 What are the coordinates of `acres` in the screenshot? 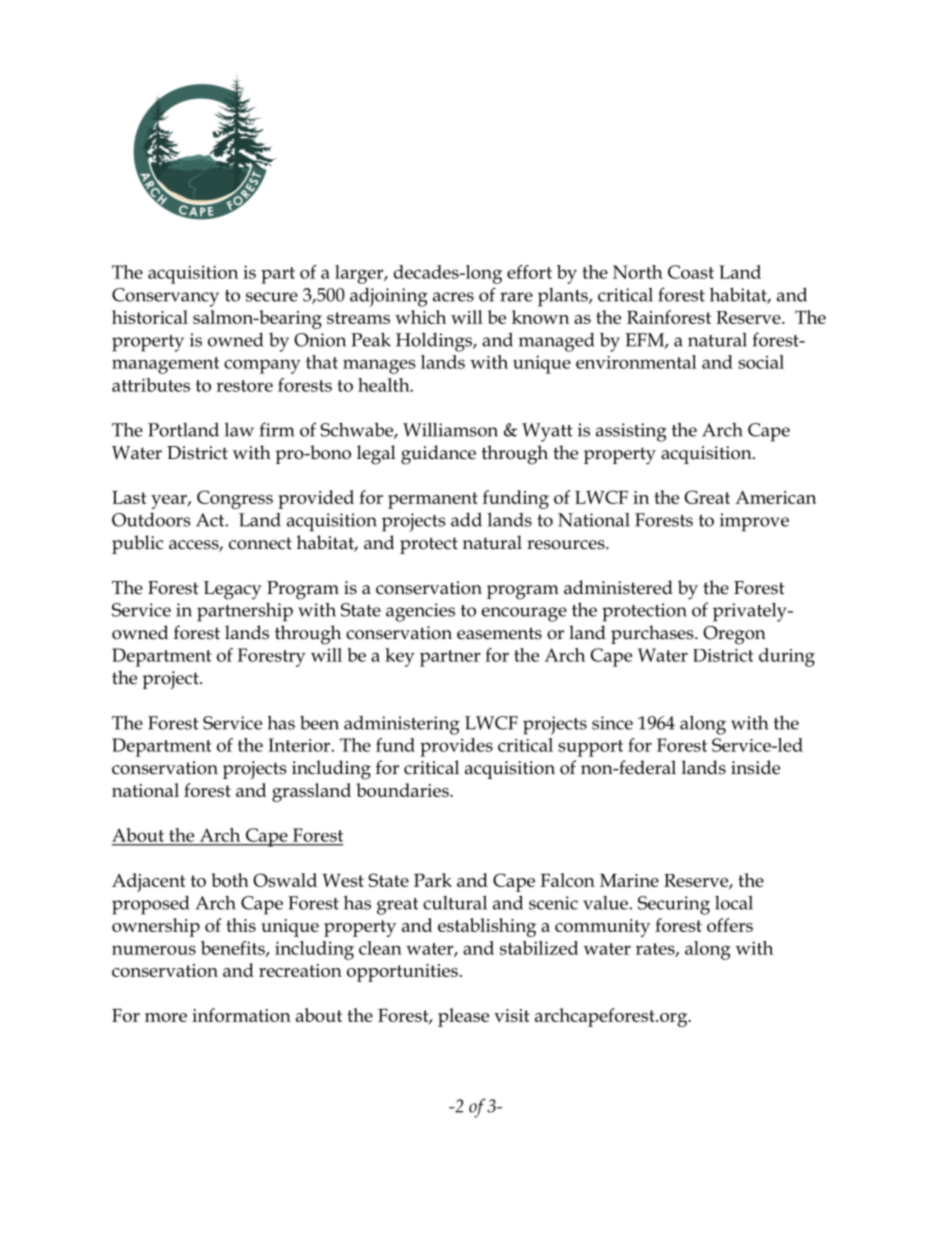 It's located at (453, 297).
